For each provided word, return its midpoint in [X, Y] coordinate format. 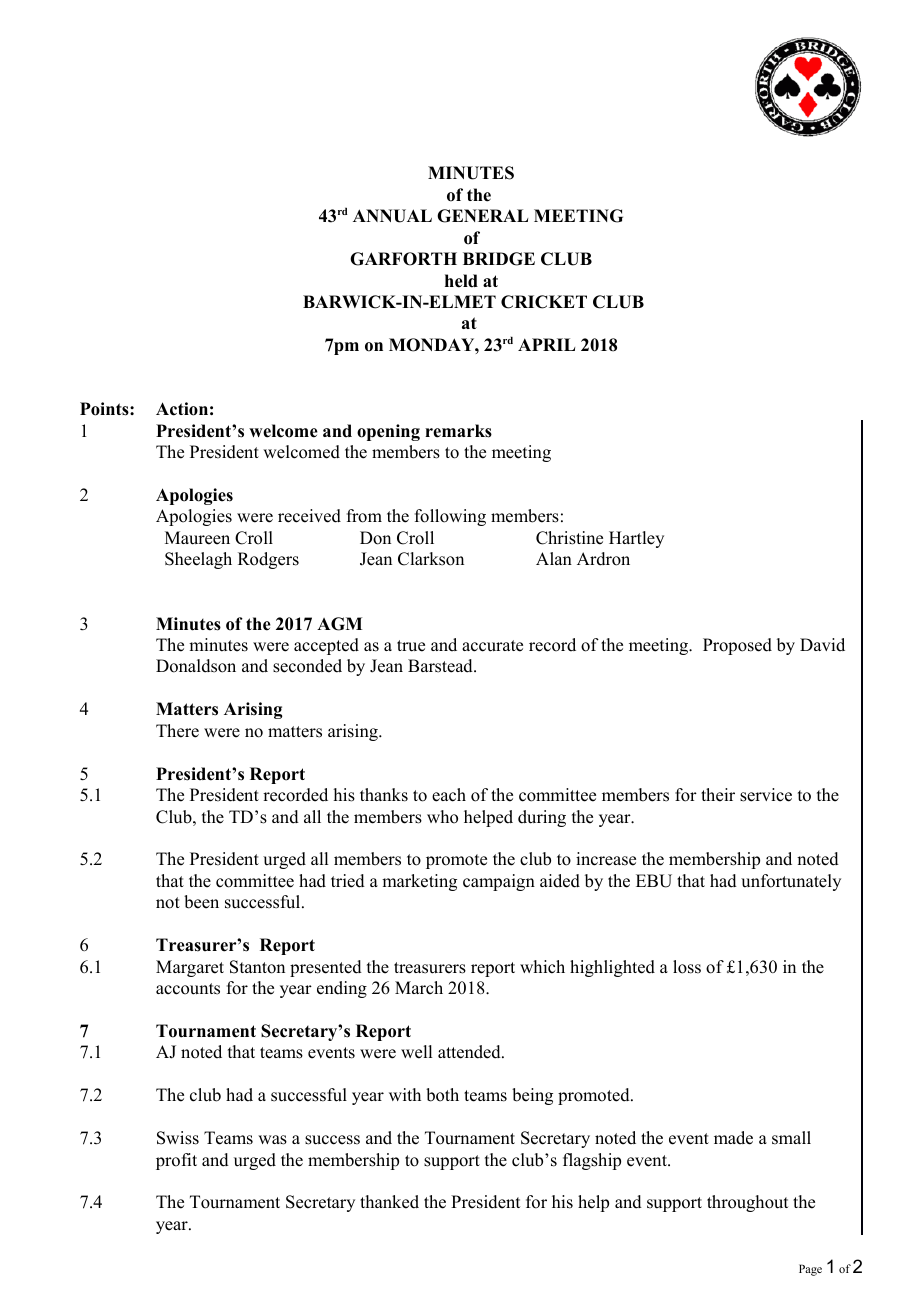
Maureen [197, 538]
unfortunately [791, 882]
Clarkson [431, 559]
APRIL [546, 344]
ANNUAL [392, 216]
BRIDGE [499, 259]
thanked [389, 1202]
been [201, 902]
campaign [499, 882]
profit [176, 1161]
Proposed [737, 646]
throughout [747, 1203]
